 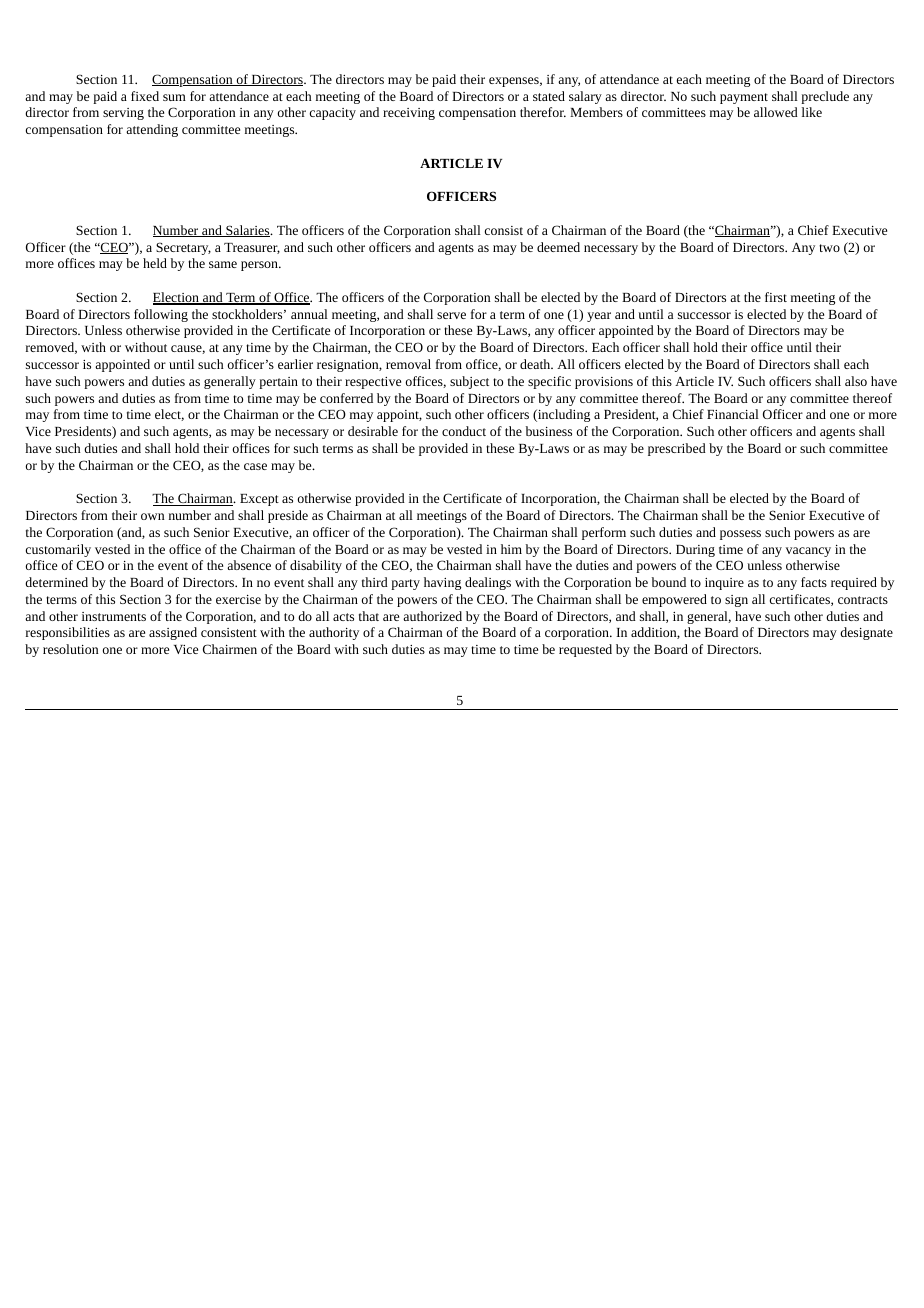 I want to click on allowed, so click(x=776, y=112).
